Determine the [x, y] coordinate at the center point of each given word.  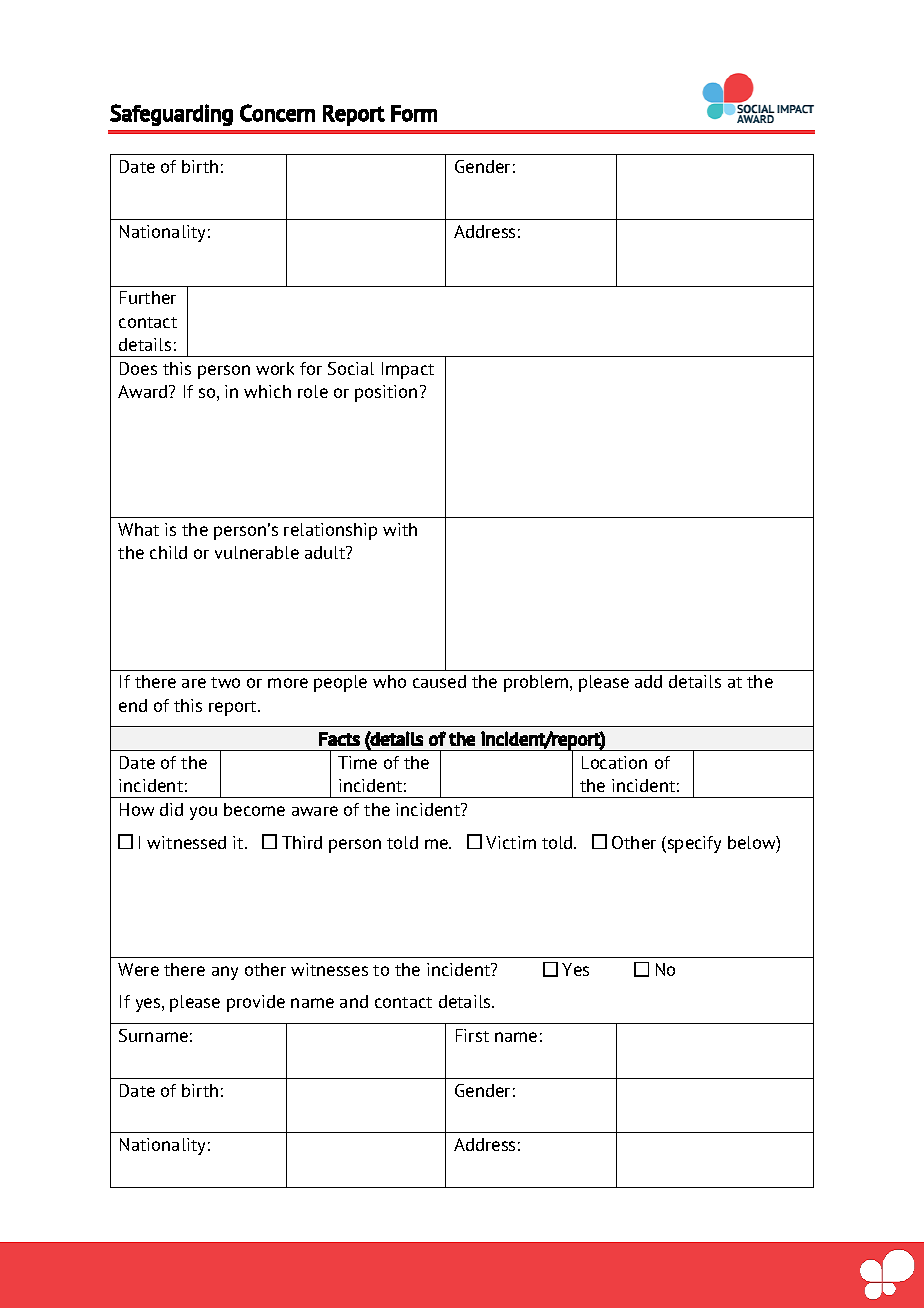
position [386, 393]
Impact [408, 370]
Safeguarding [171, 115]
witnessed [186, 842]
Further [148, 297]
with [400, 529]
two [225, 682]
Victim [511, 842]
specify [693, 844]
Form [414, 113]
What [138, 529]
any [225, 973]
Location [614, 762]
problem [537, 683]
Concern [277, 113]
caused [439, 681]
